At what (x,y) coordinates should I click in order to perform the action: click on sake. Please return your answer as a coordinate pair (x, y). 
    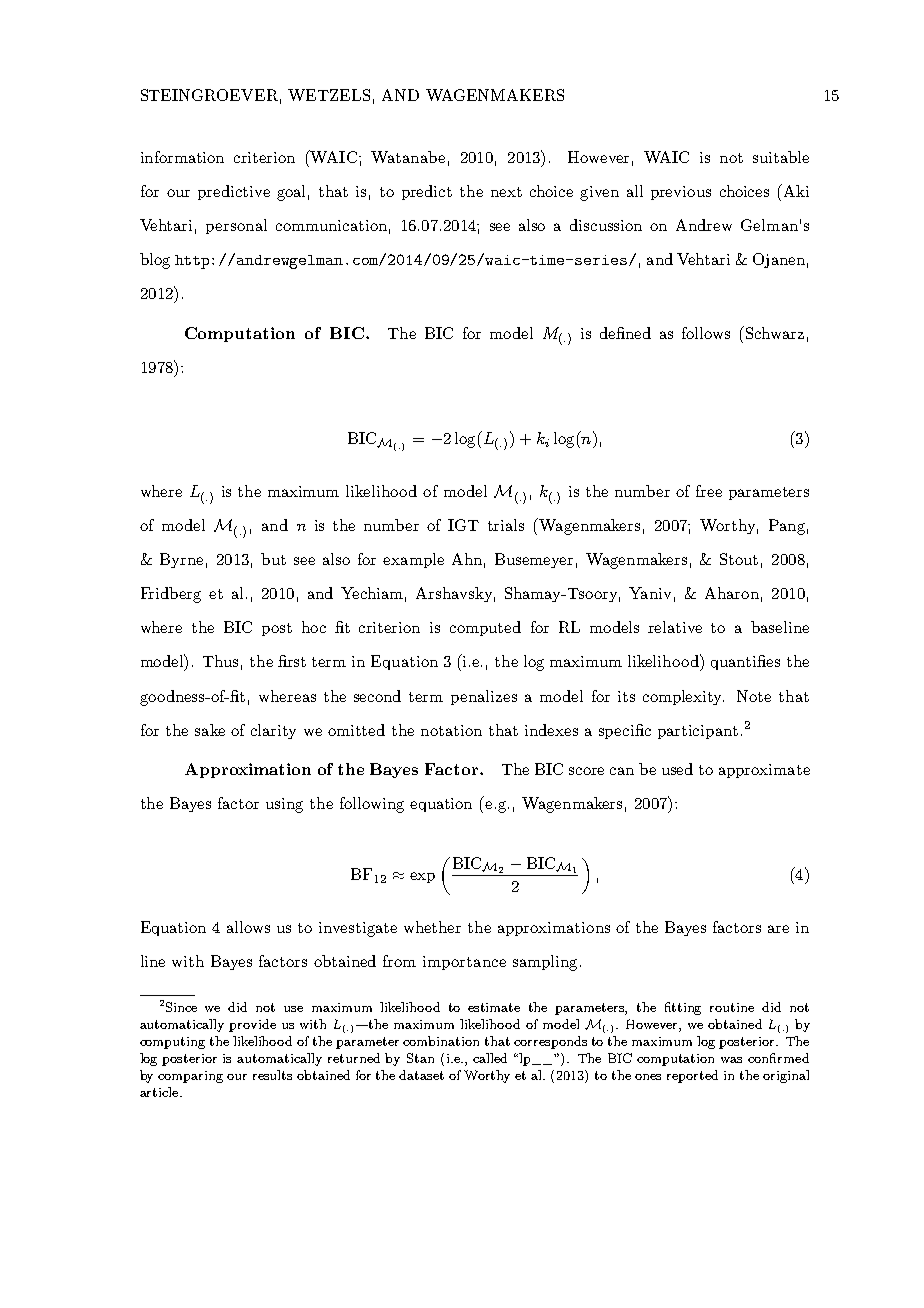
    Looking at the image, I should click on (210, 730).
